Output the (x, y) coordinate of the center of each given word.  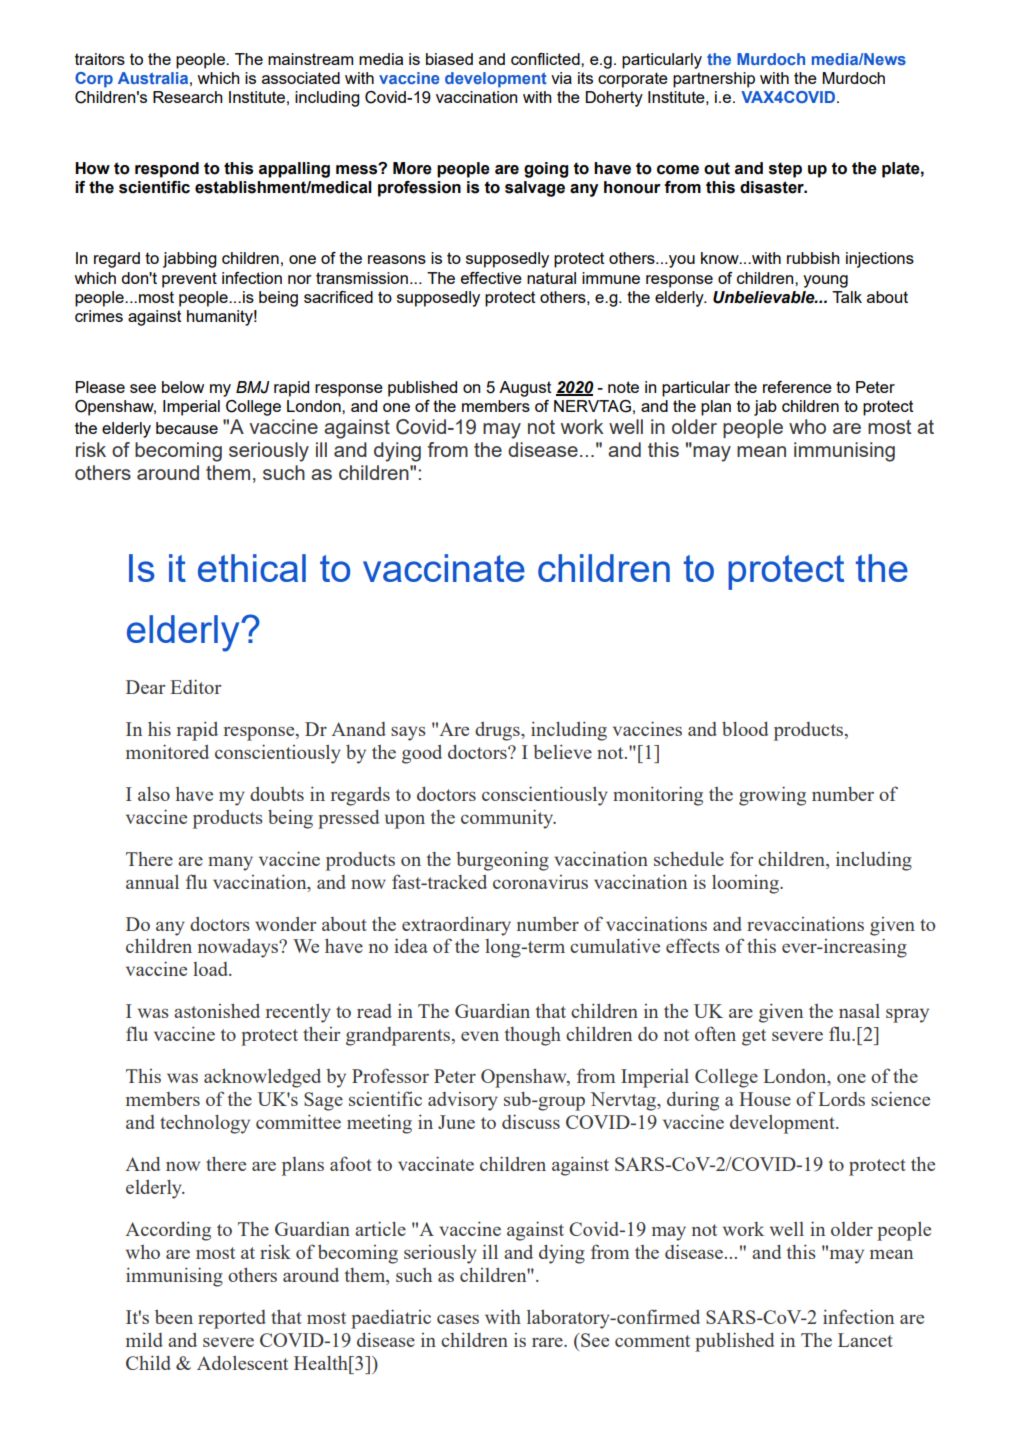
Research (188, 97)
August (525, 389)
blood (745, 729)
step (785, 170)
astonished (217, 1010)
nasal (859, 1011)
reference (797, 387)
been (174, 1317)
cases (458, 1319)
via (561, 78)
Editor (195, 686)
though (533, 1036)
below (183, 387)
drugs (498, 731)
